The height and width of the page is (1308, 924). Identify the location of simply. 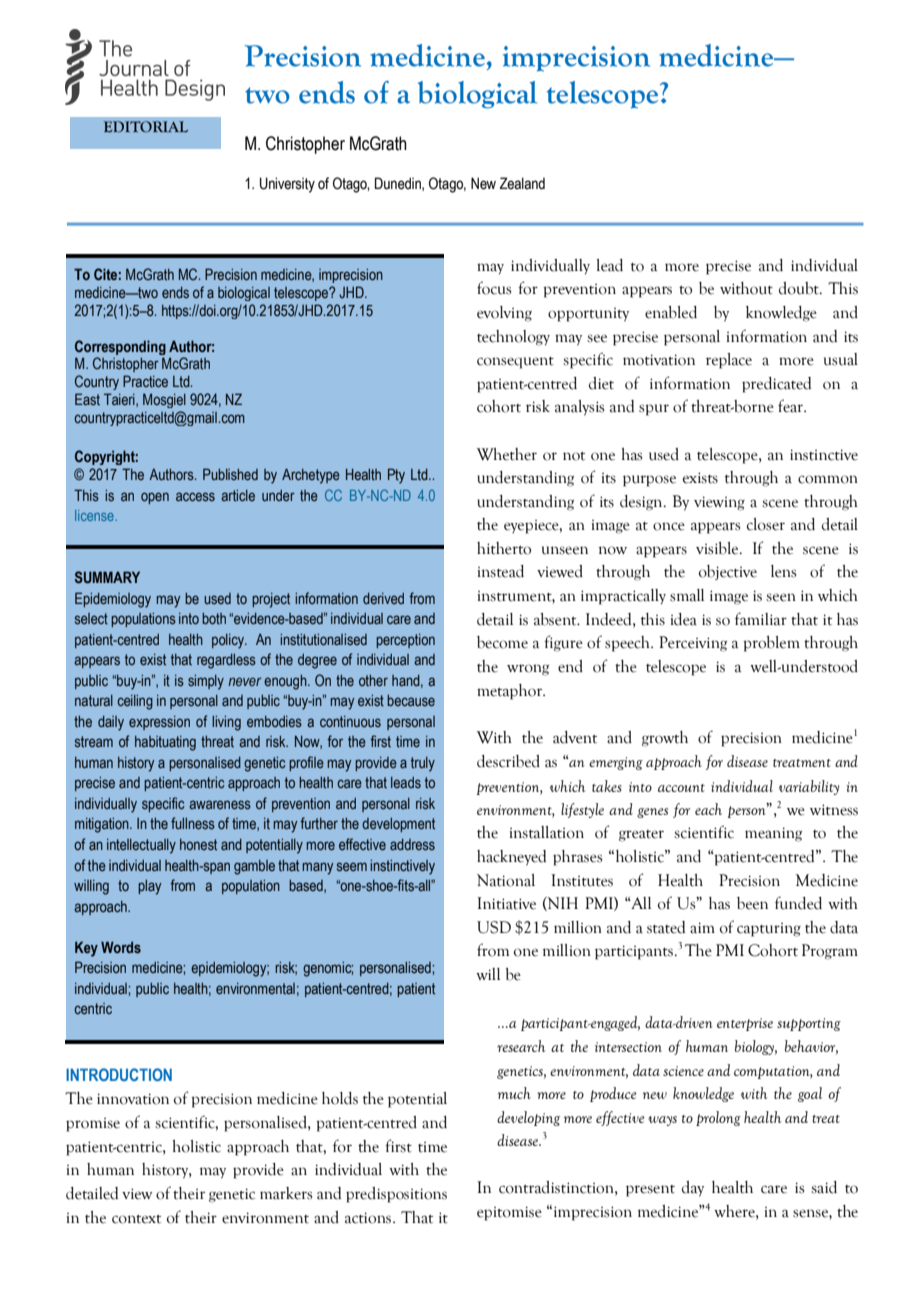
(206, 682).
